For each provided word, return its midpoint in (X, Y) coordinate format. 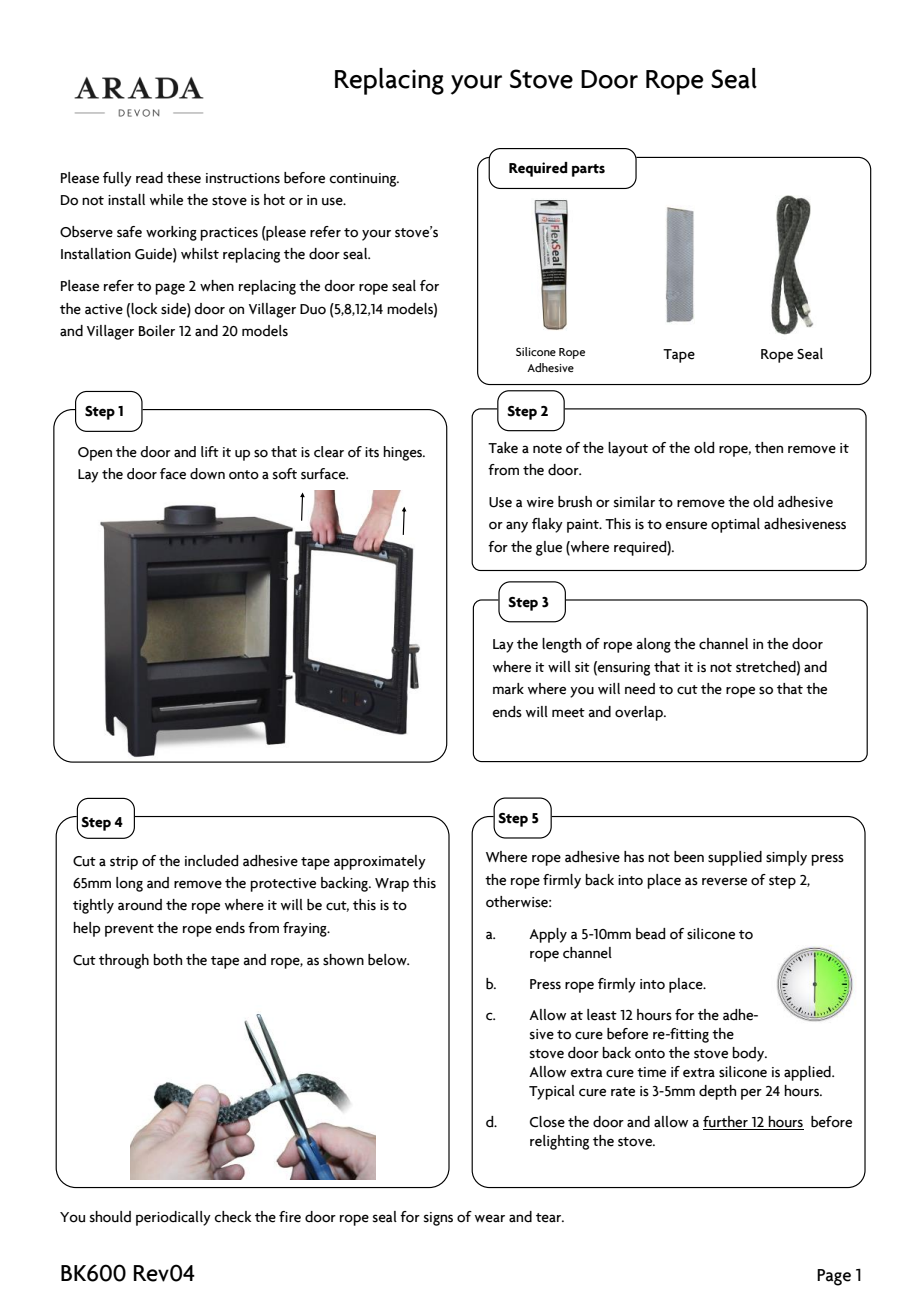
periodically (173, 1218)
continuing (364, 180)
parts (588, 170)
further (726, 1123)
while (166, 200)
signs (438, 1219)
